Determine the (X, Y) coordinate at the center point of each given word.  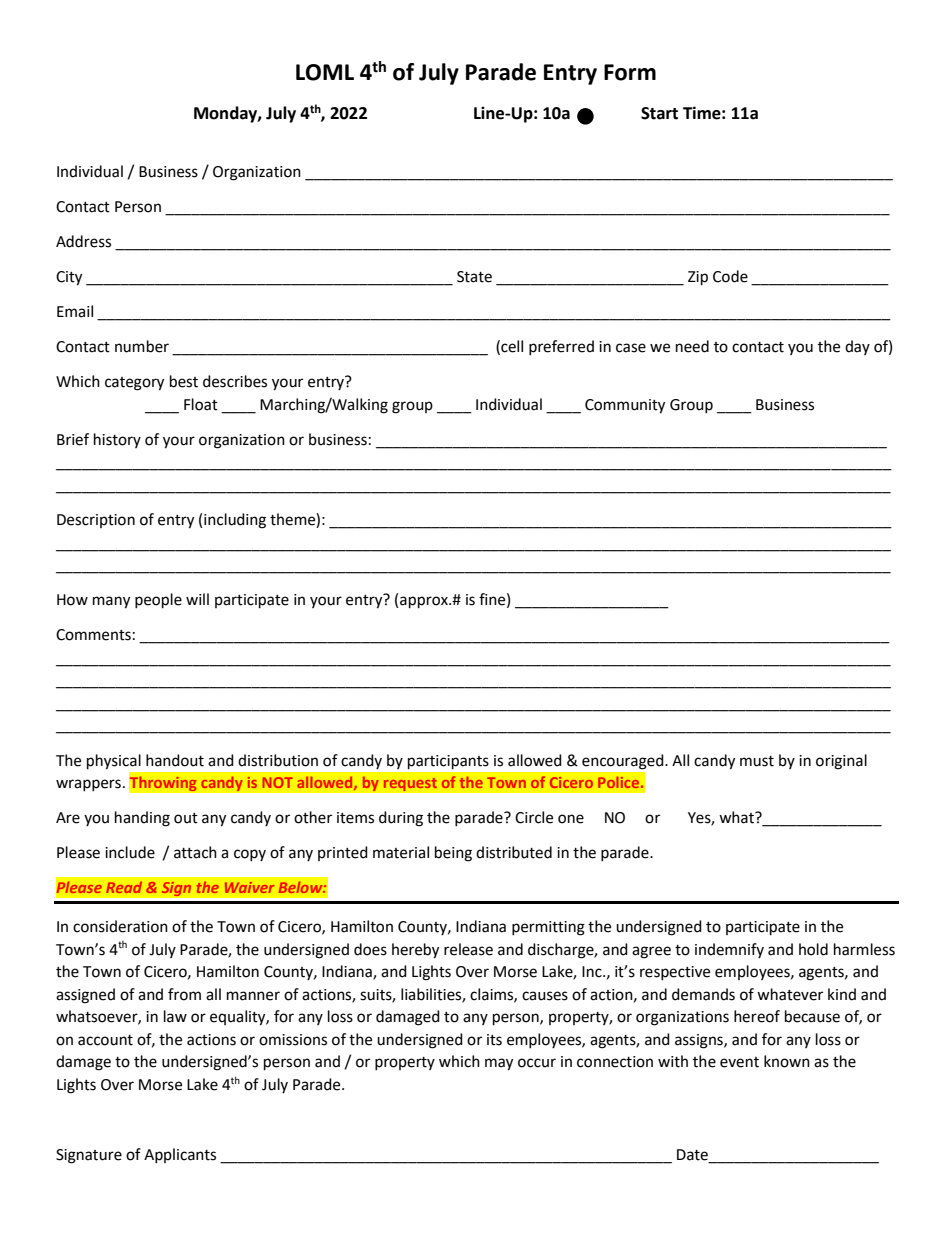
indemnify (729, 950)
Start (659, 113)
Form (630, 72)
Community (625, 406)
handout (175, 760)
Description (96, 521)
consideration (120, 926)
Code (730, 276)
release (468, 949)
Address (83, 241)
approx (425, 602)
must (757, 761)
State (474, 277)
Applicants (180, 1155)
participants (448, 762)
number (142, 346)
